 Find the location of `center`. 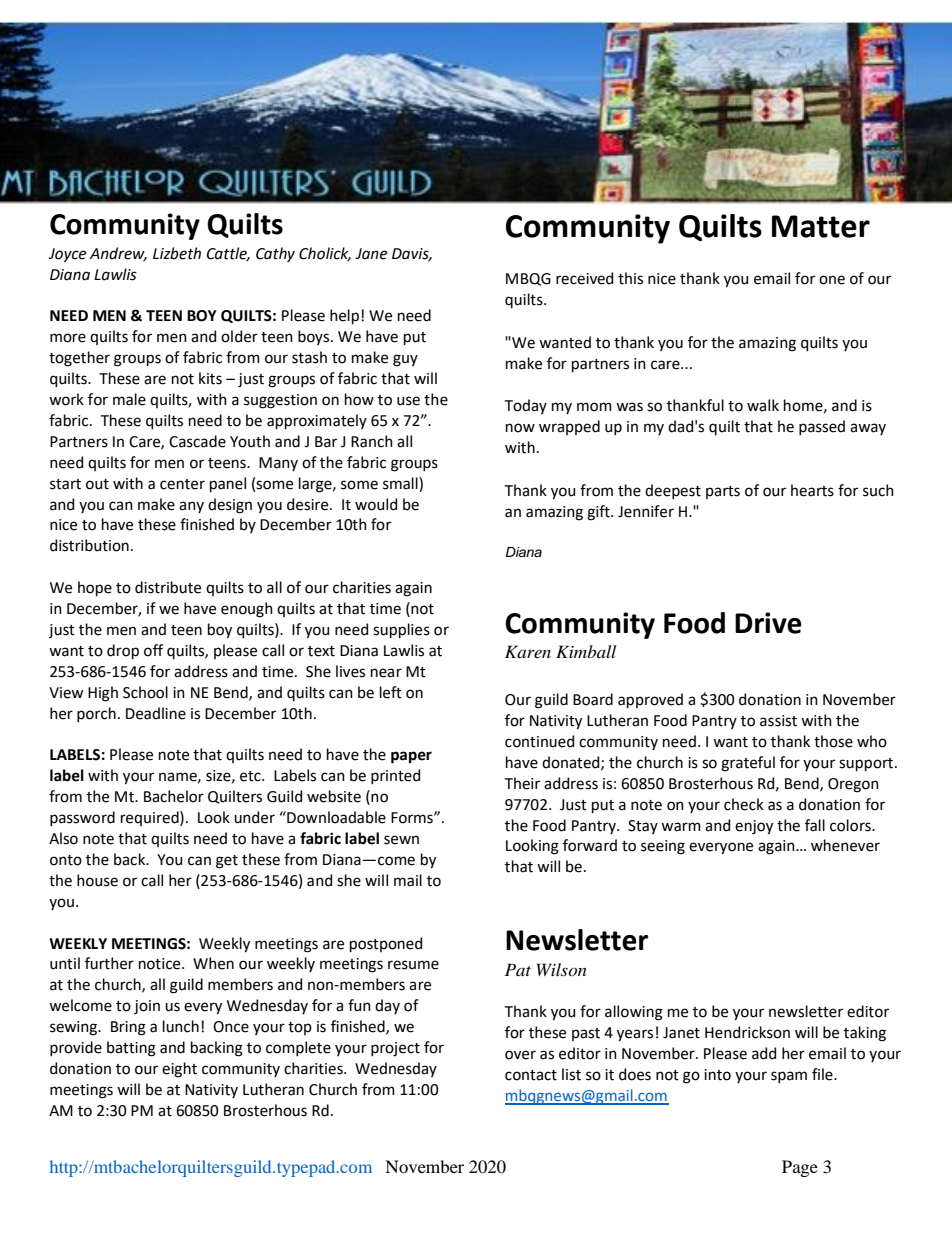

center is located at coordinates (182, 484).
